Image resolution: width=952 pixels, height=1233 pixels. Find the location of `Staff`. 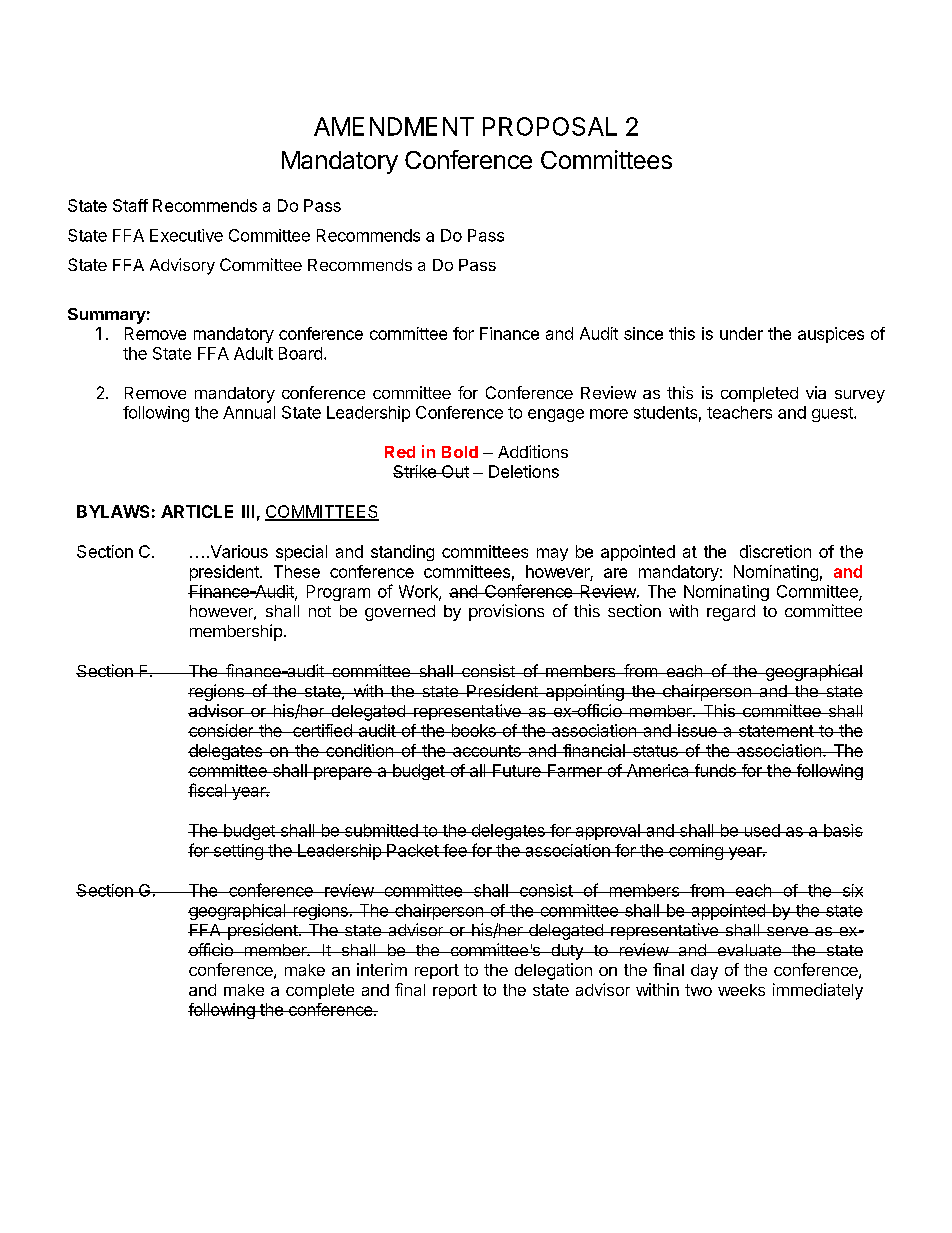

Staff is located at coordinates (130, 205).
